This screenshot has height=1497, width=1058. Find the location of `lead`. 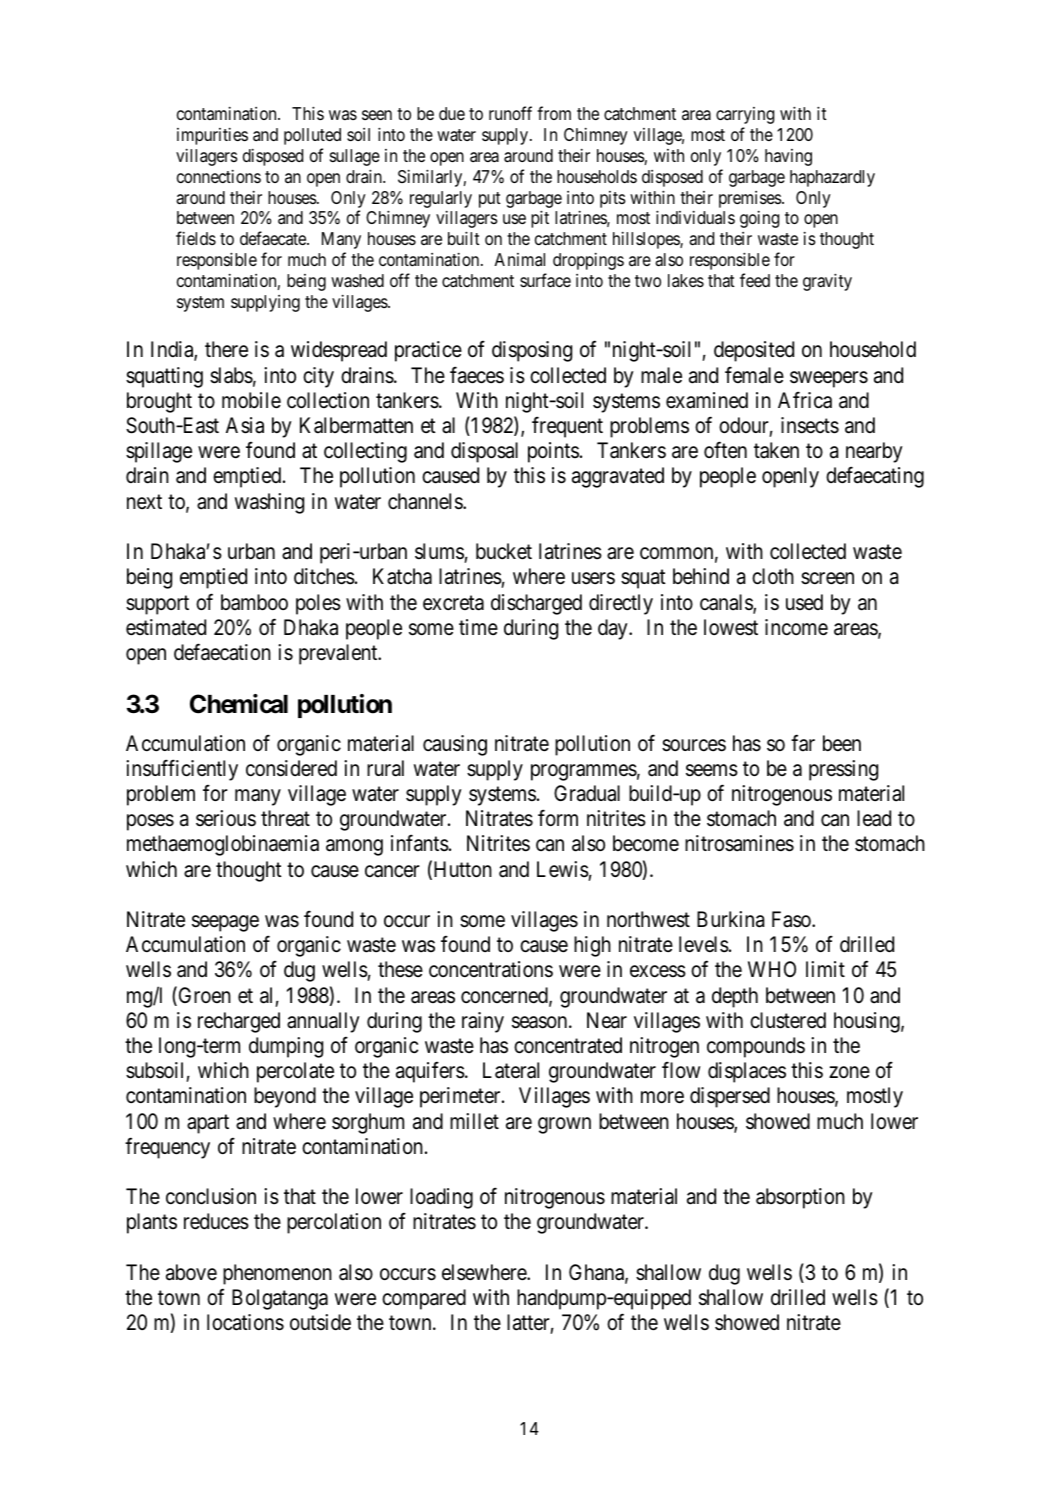

lead is located at coordinates (874, 818).
